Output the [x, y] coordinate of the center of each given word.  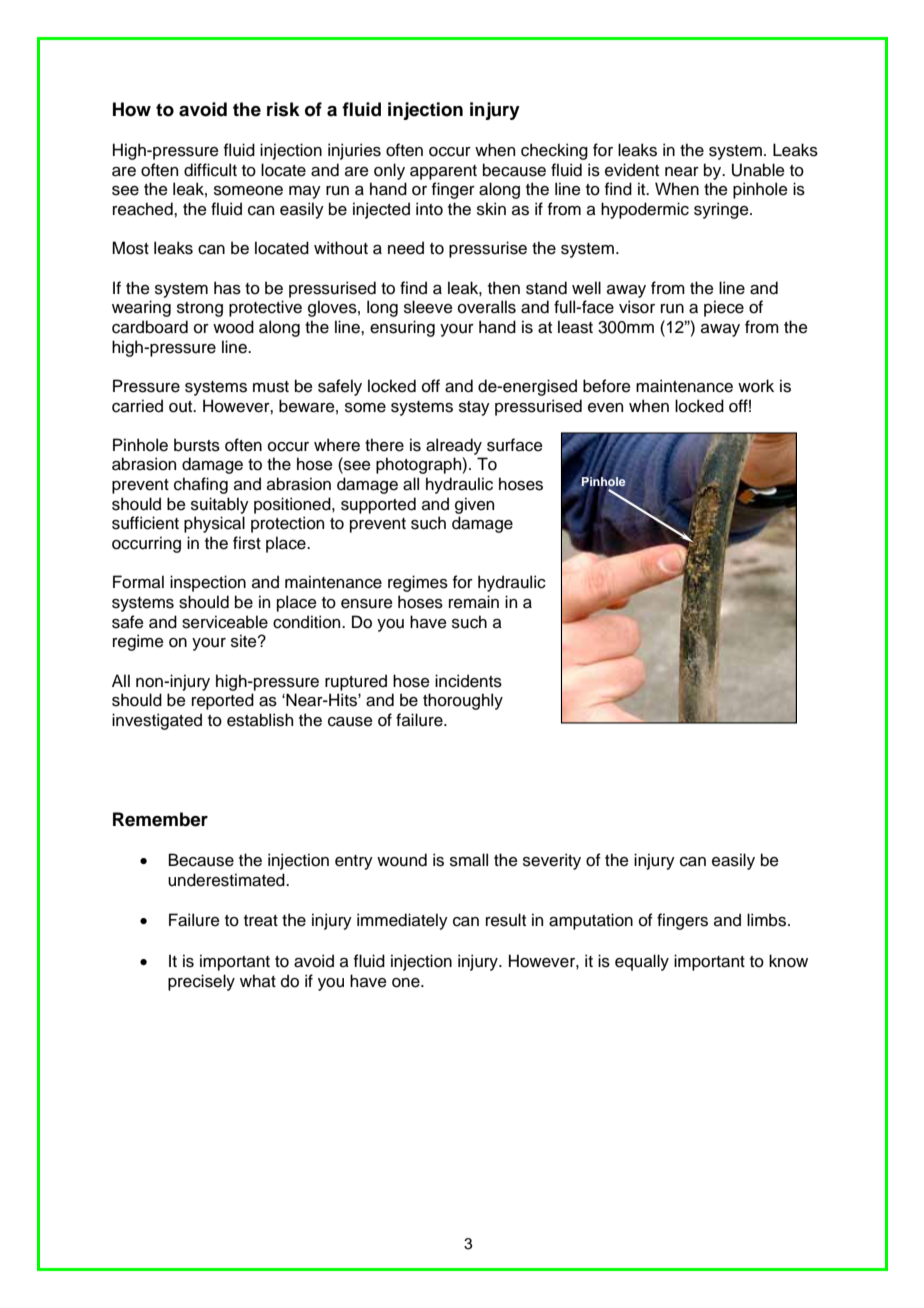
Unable [758, 170]
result [506, 920]
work [756, 386]
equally [642, 962]
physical [214, 524]
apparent [443, 172]
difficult [210, 170]
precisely [201, 982]
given [474, 505]
